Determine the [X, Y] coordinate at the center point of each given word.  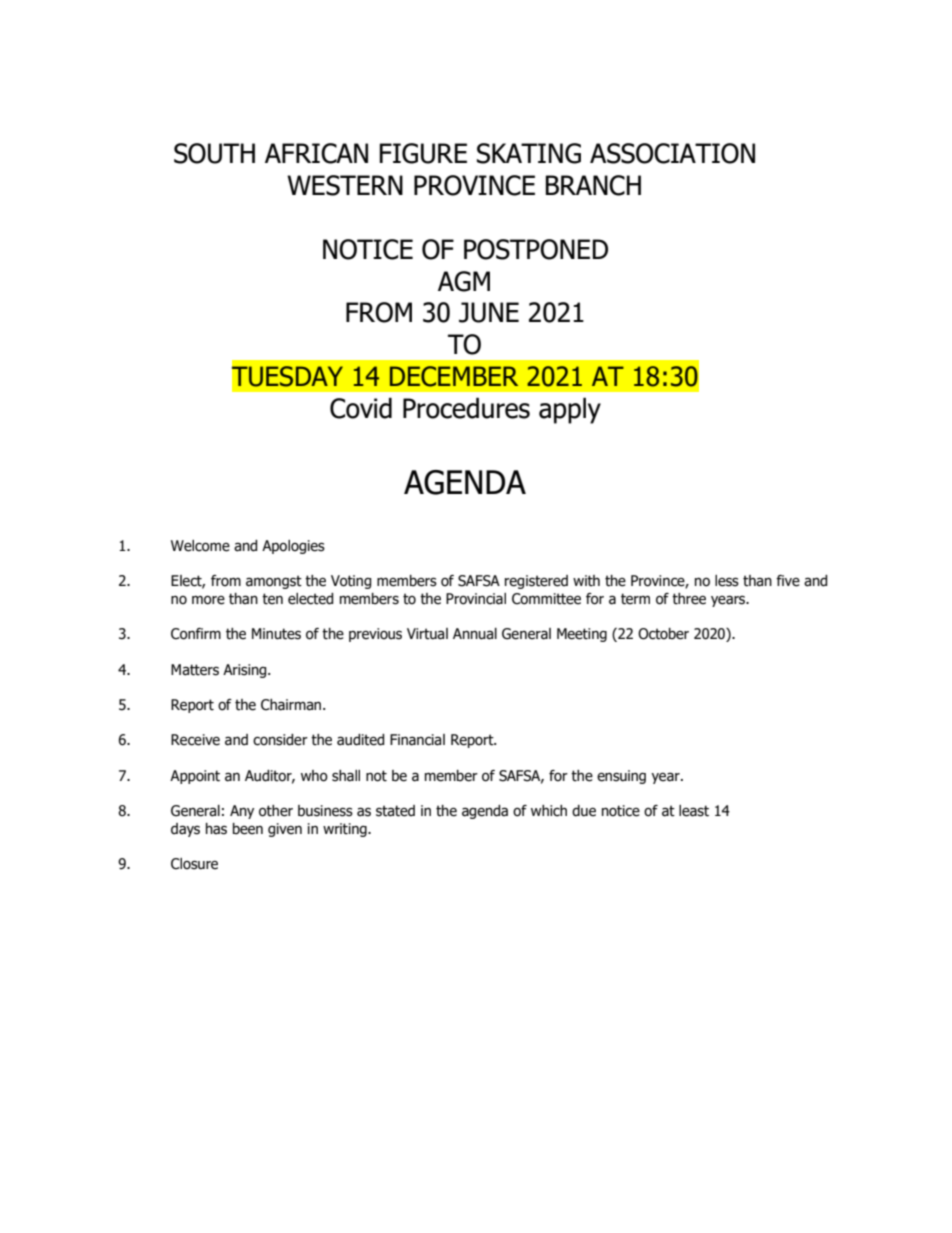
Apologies [293, 547]
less [727, 581]
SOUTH [214, 153]
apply [570, 410]
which [549, 811]
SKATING [529, 153]
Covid [361, 408]
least [694, 811]
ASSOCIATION [672, 153]
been [248, 829]
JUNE [489, 312]
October [663, 634]
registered [536, 582]
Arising [246, 671]
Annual [475, 634]
